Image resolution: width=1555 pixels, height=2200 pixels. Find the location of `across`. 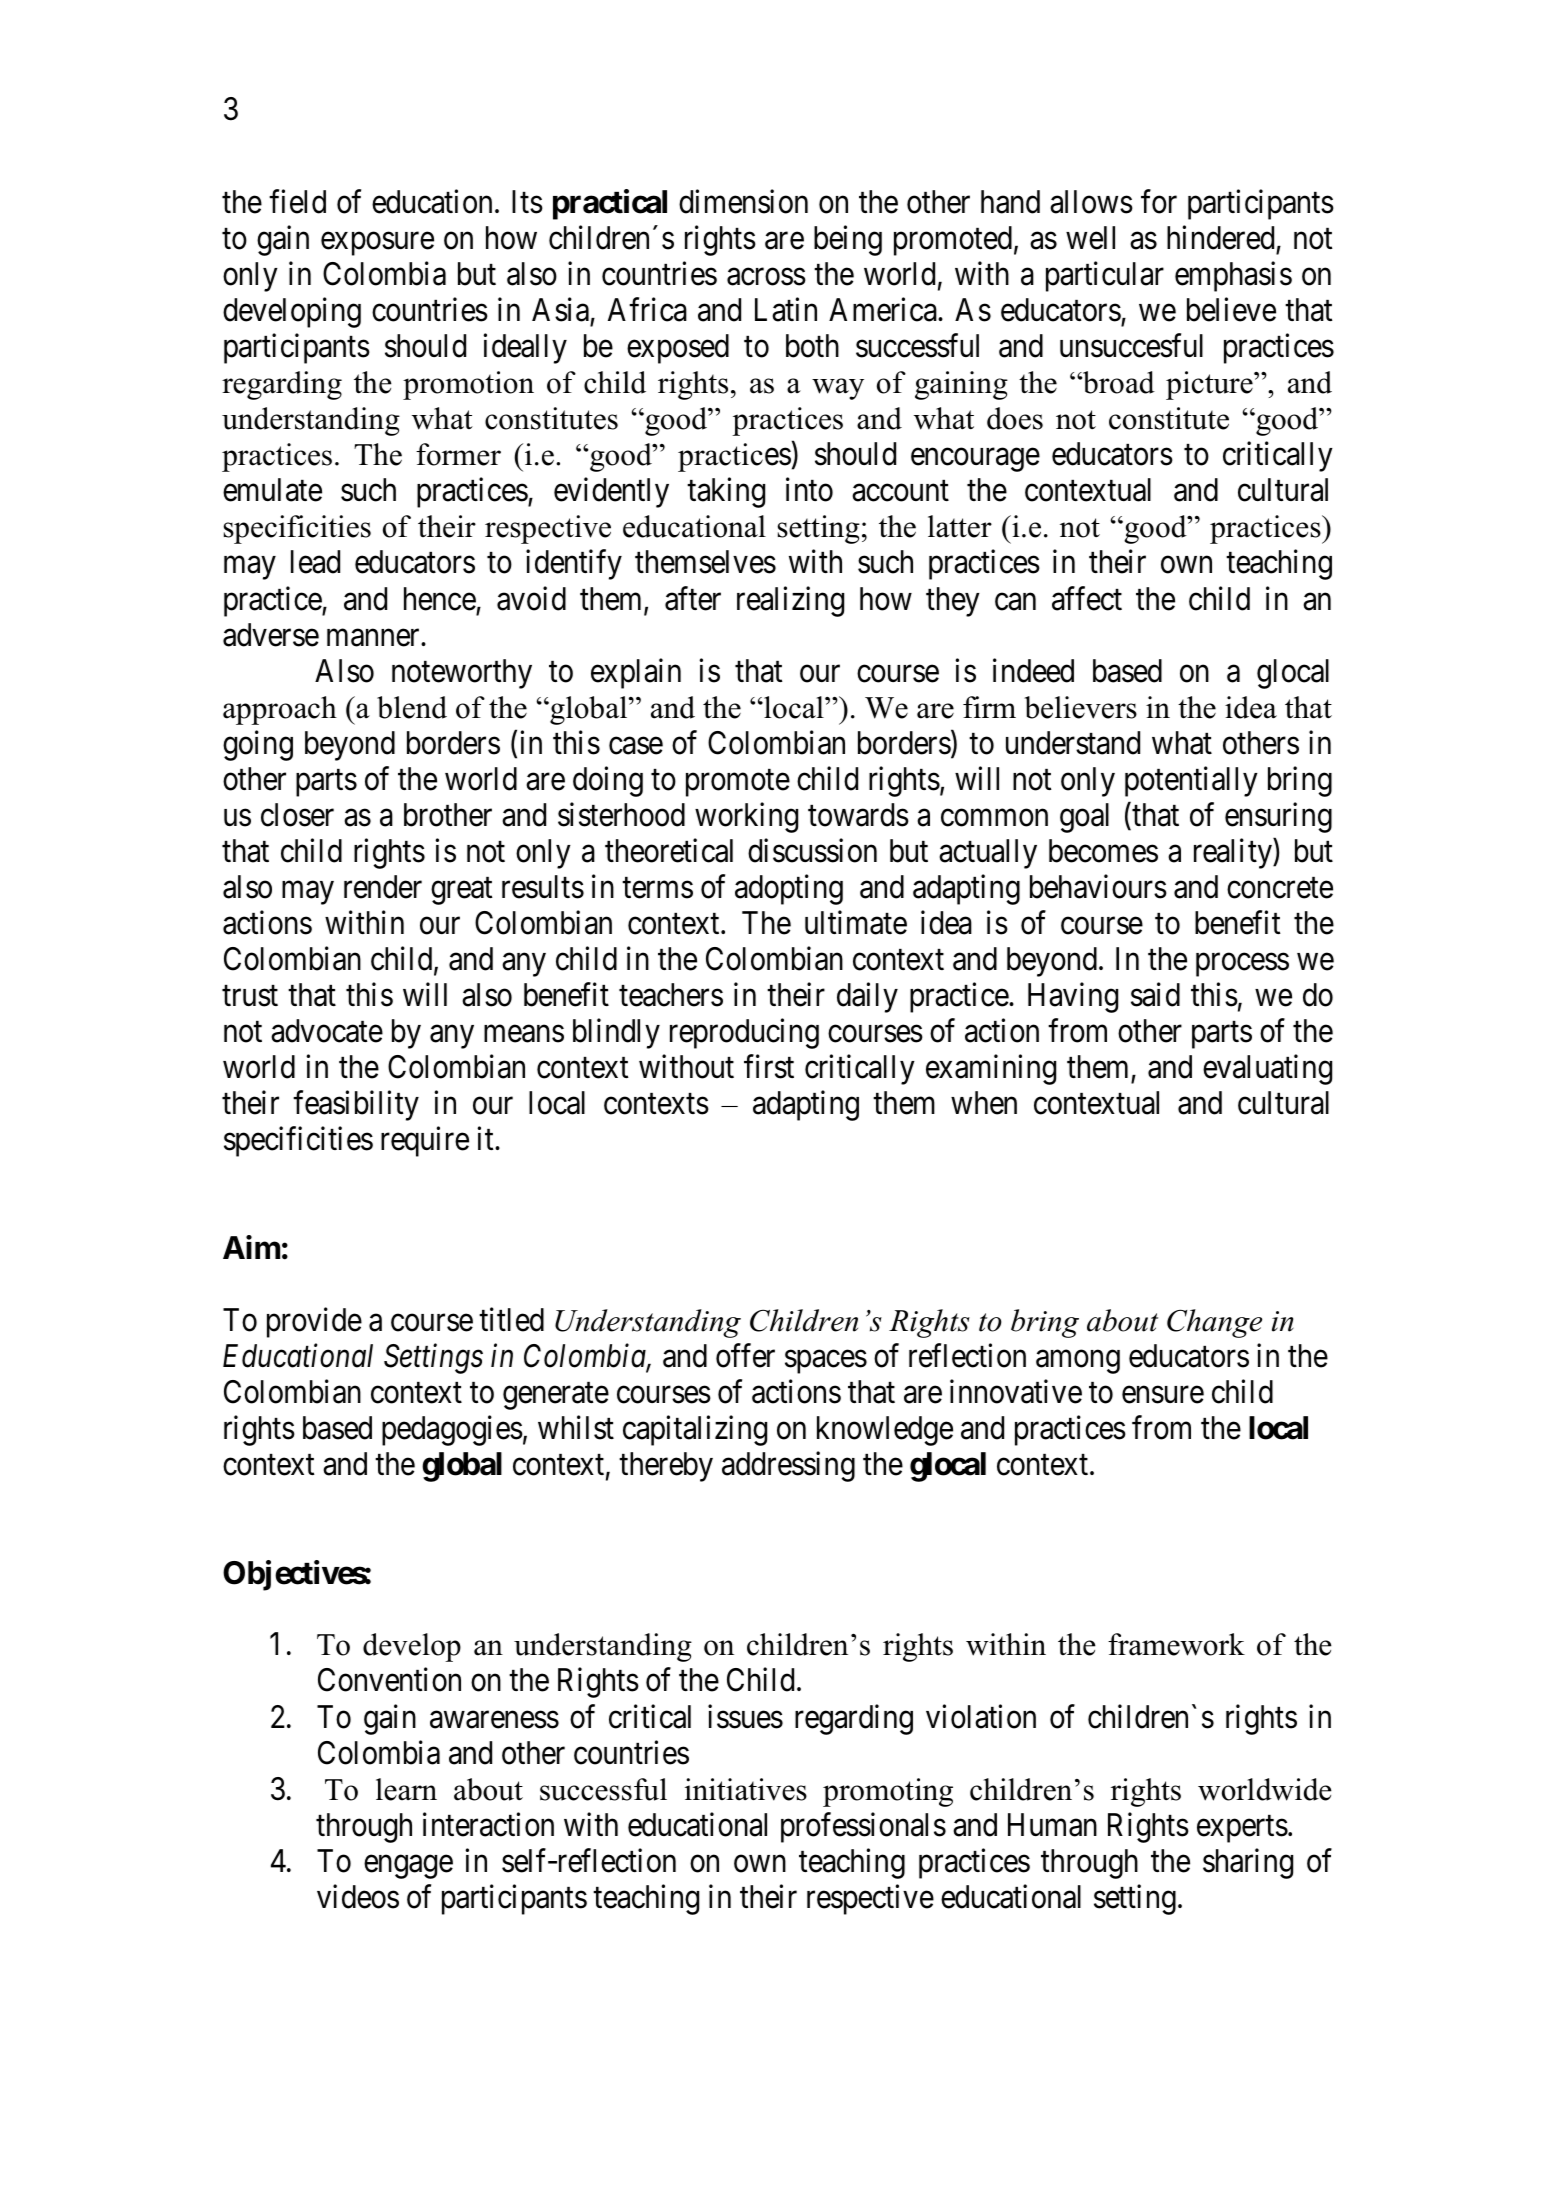

across is located at coordinates (766, 277).
